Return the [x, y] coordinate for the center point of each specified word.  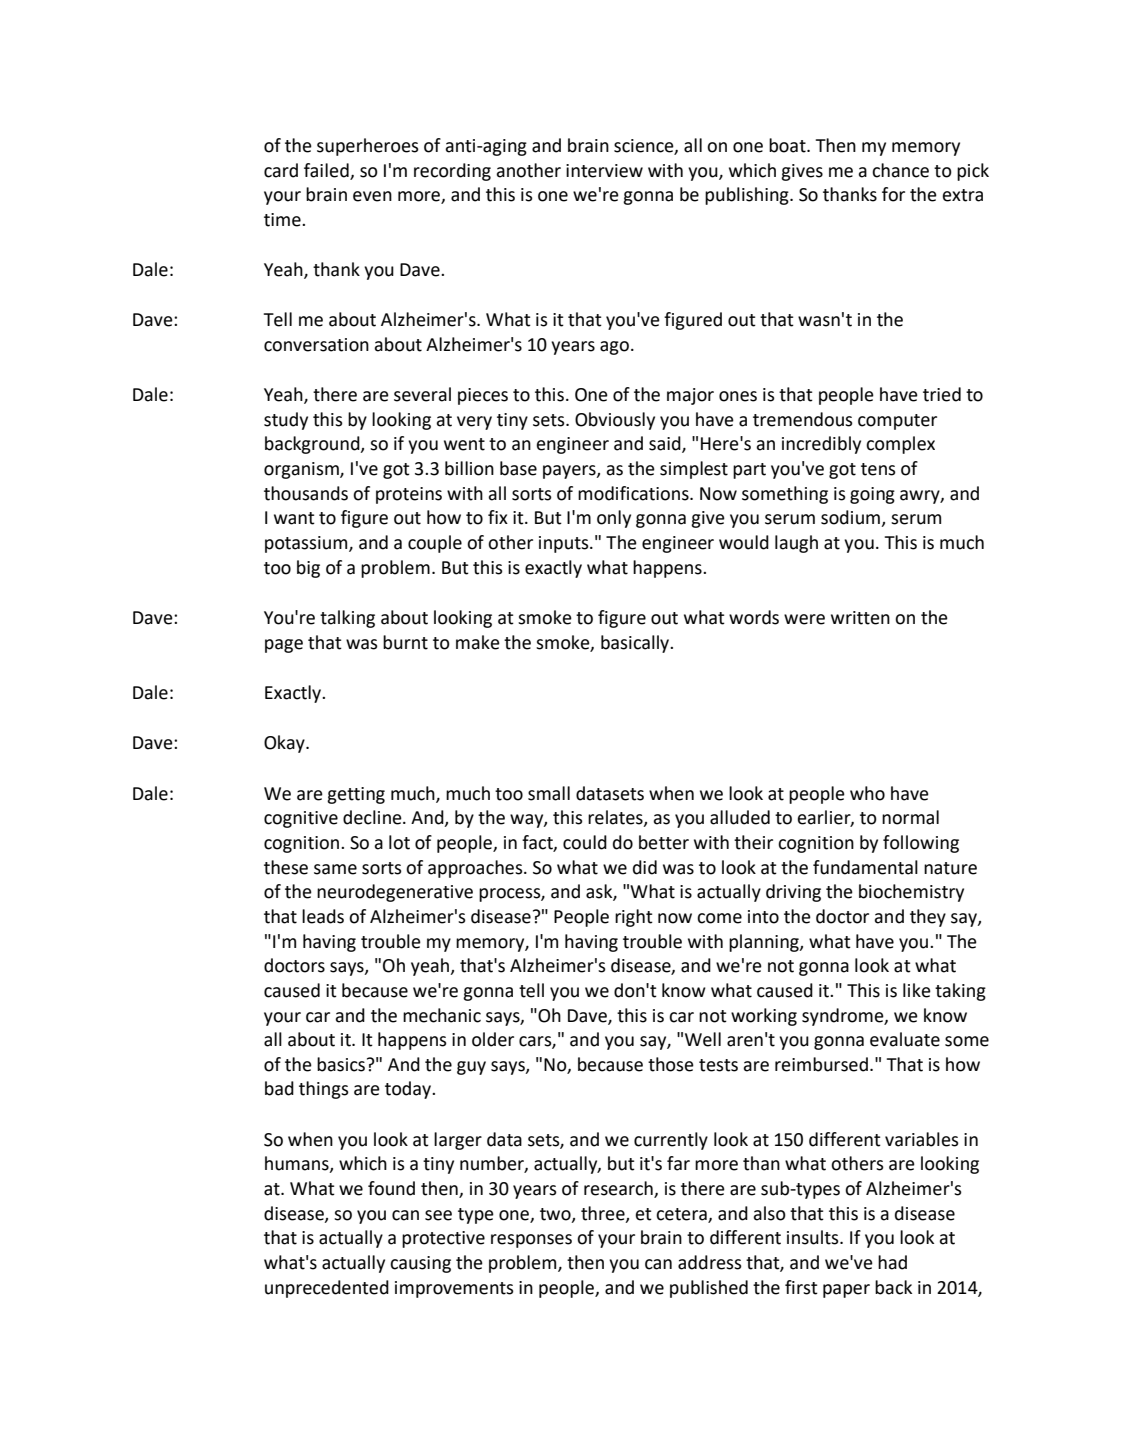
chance [900, 170]
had [892, 1262]
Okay [285, 744]
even [372, 196]
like [917, 990]
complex [900, 445]
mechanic [442, 1015]
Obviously [615, 421]
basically [636, 644]
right [634, 918]
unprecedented [327, 1289]
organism [302, 470]
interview [604, 171]
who [867, 793]
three [604, 1214]
